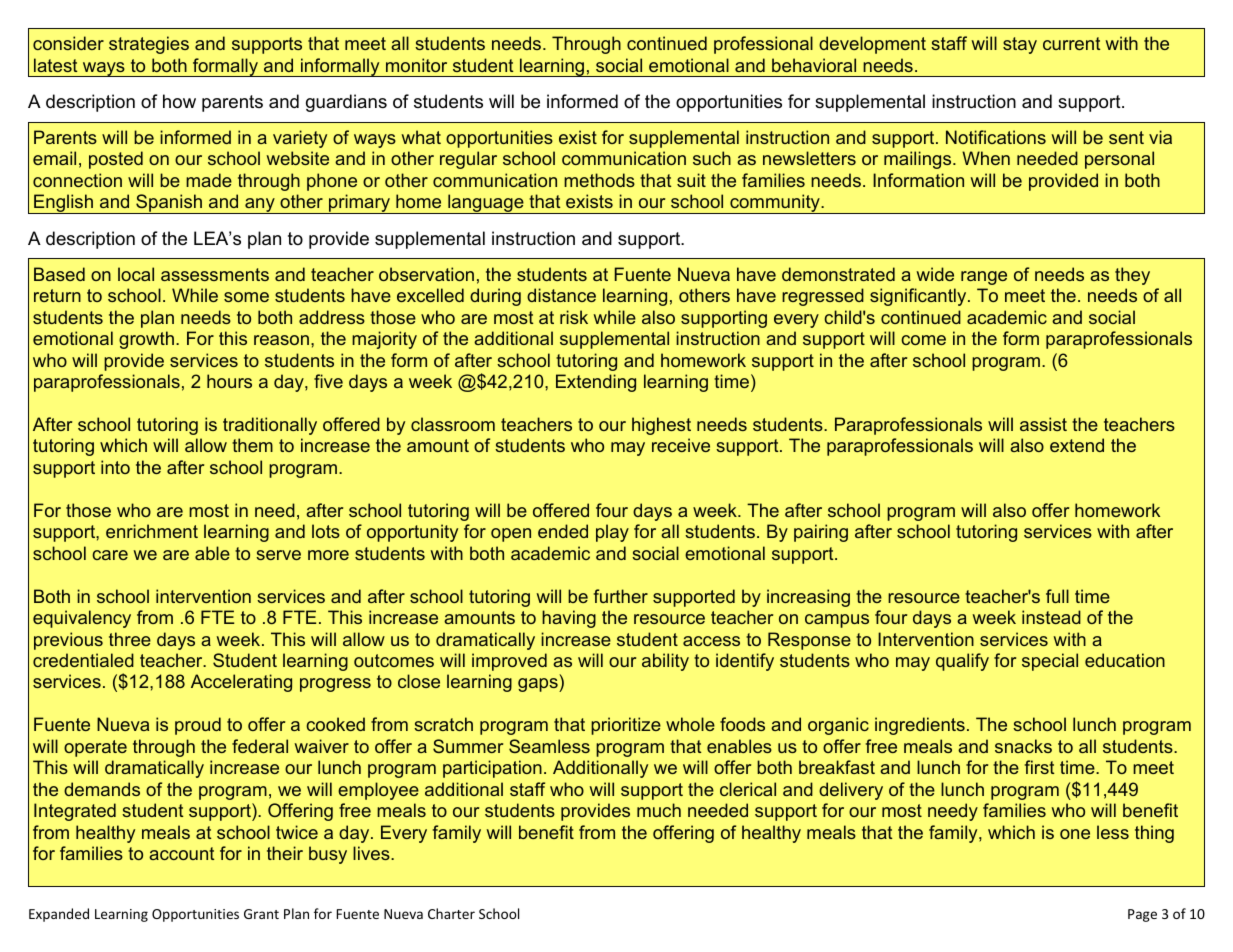 This image has width=1233, height=952. What do you see at coordinates (1023, 746) in the image?
I see `snacks` at bounding box center [1023, 746].
